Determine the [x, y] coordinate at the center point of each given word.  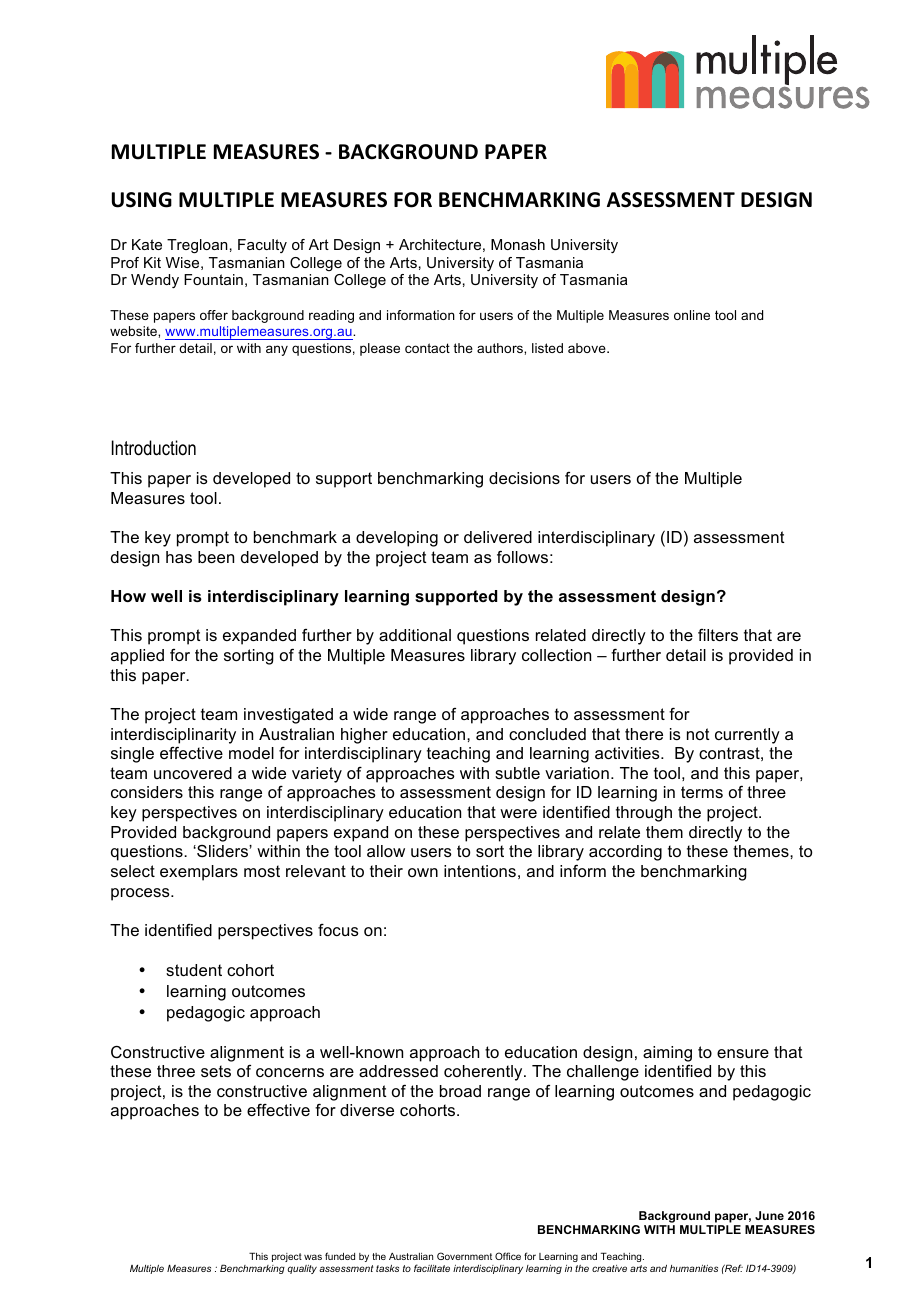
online [692, 315]
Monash [518, 244]
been [216, 557]
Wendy [155, 281]
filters [718, 635]
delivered [498, 537]
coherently [484, 1073]
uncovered [193, 773]
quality [302, 1269]
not [698, 734]
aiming [667, 1054]
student [194, 970]
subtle [517, 773]
